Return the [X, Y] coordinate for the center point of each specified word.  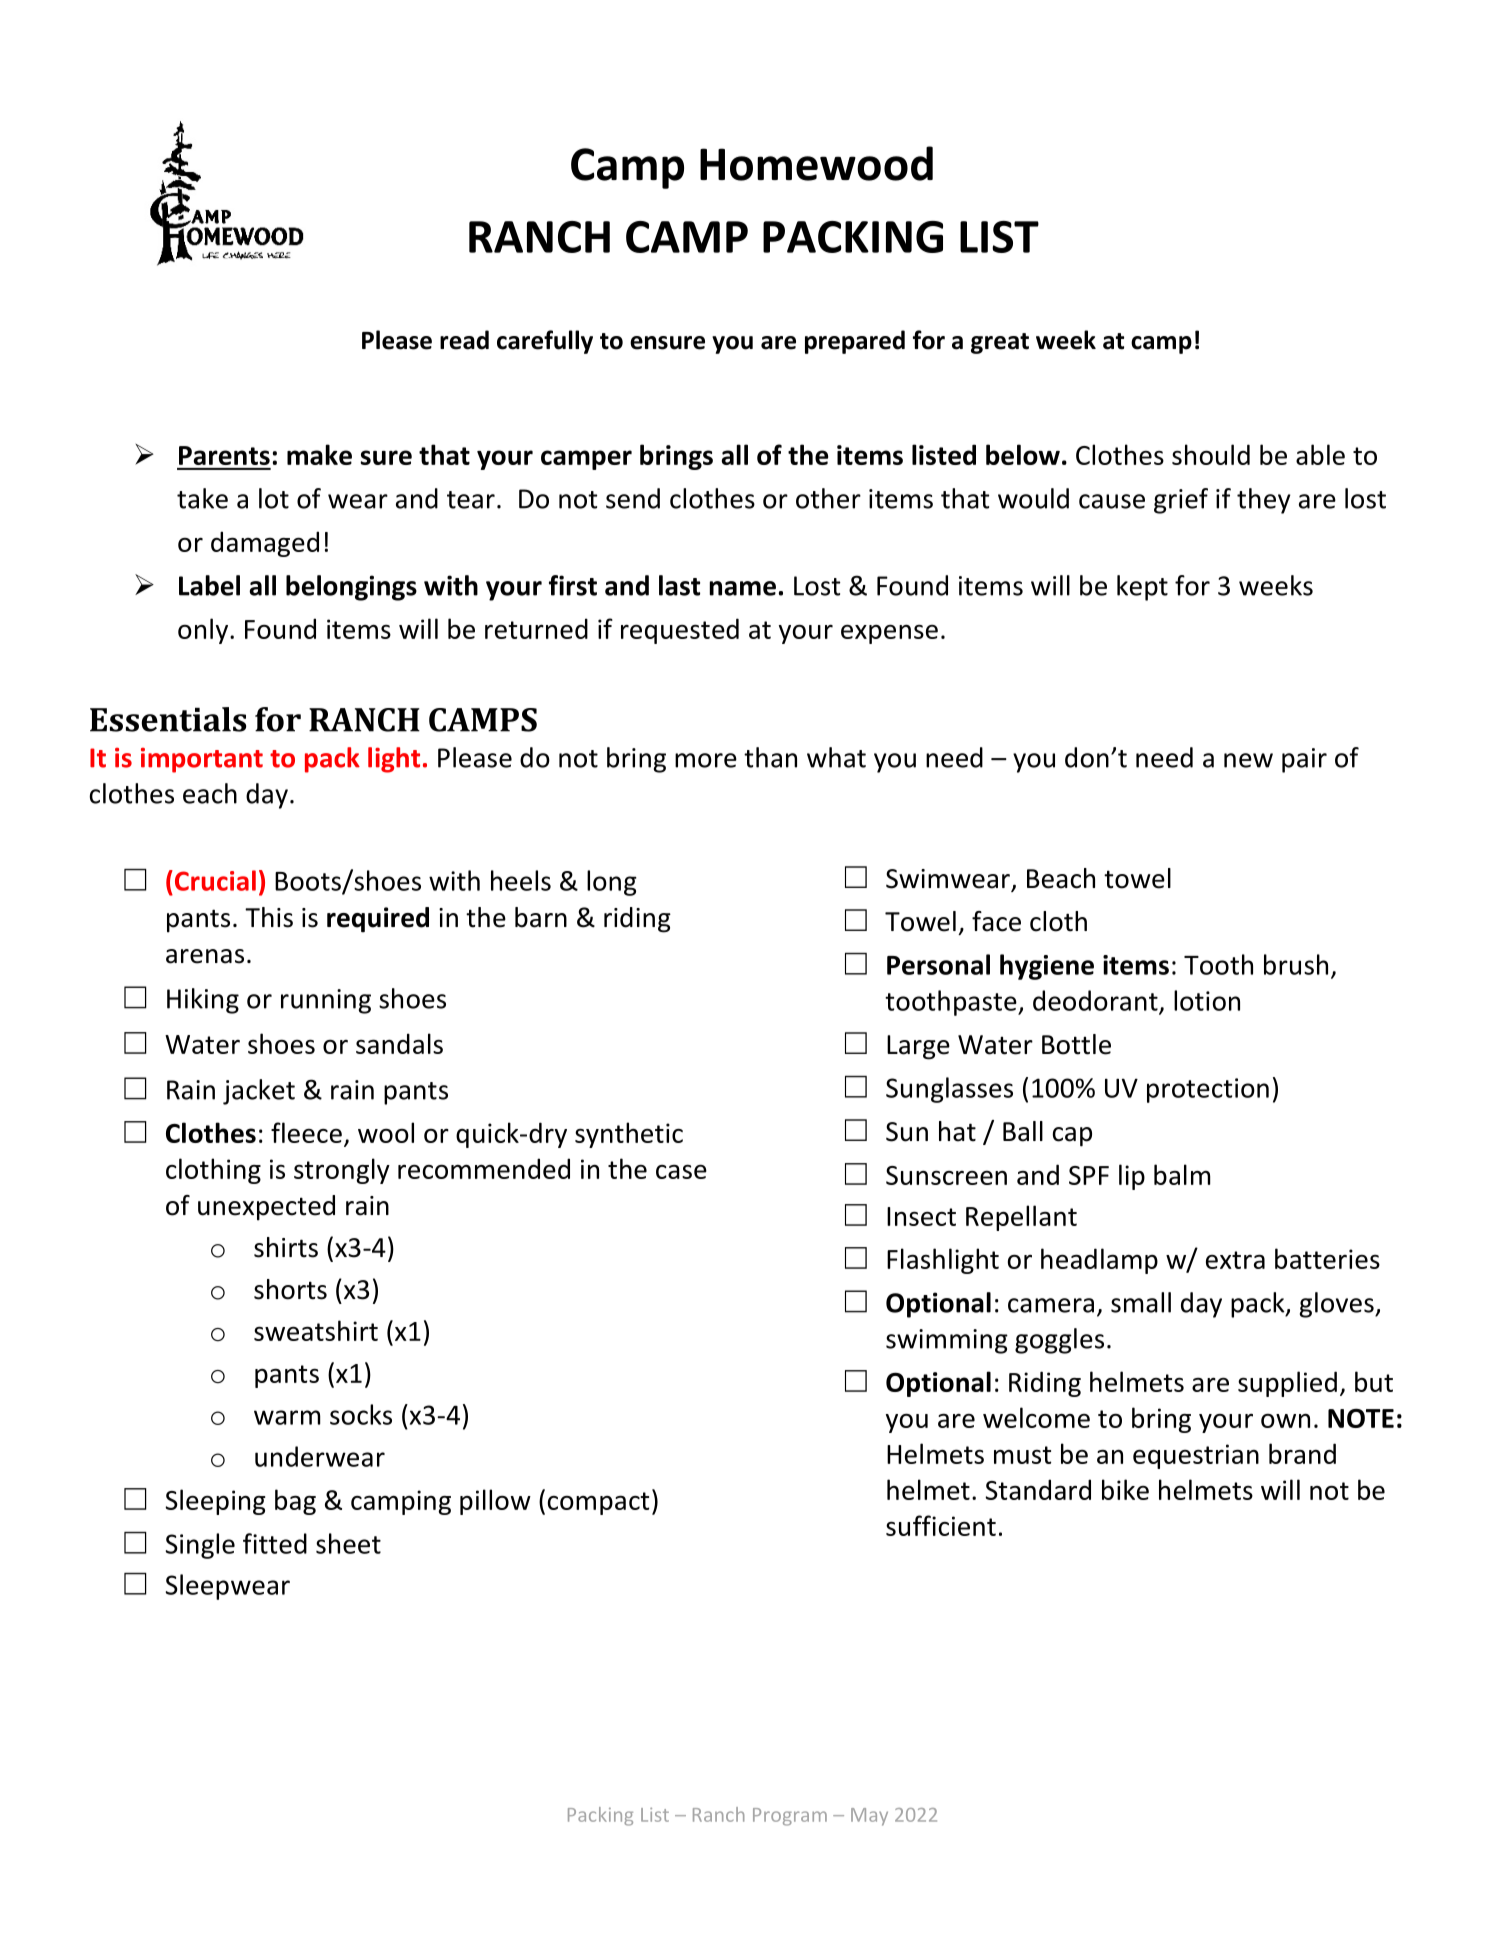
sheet [348, 1543]
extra [1235, 1260]
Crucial [214, 880]
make [319, 454]
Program [790, 1817]
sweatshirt [316, 1330]
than [770, 757]
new [1248, 760]
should [1211, 454]
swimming [947, 1341]
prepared [855, 342]
